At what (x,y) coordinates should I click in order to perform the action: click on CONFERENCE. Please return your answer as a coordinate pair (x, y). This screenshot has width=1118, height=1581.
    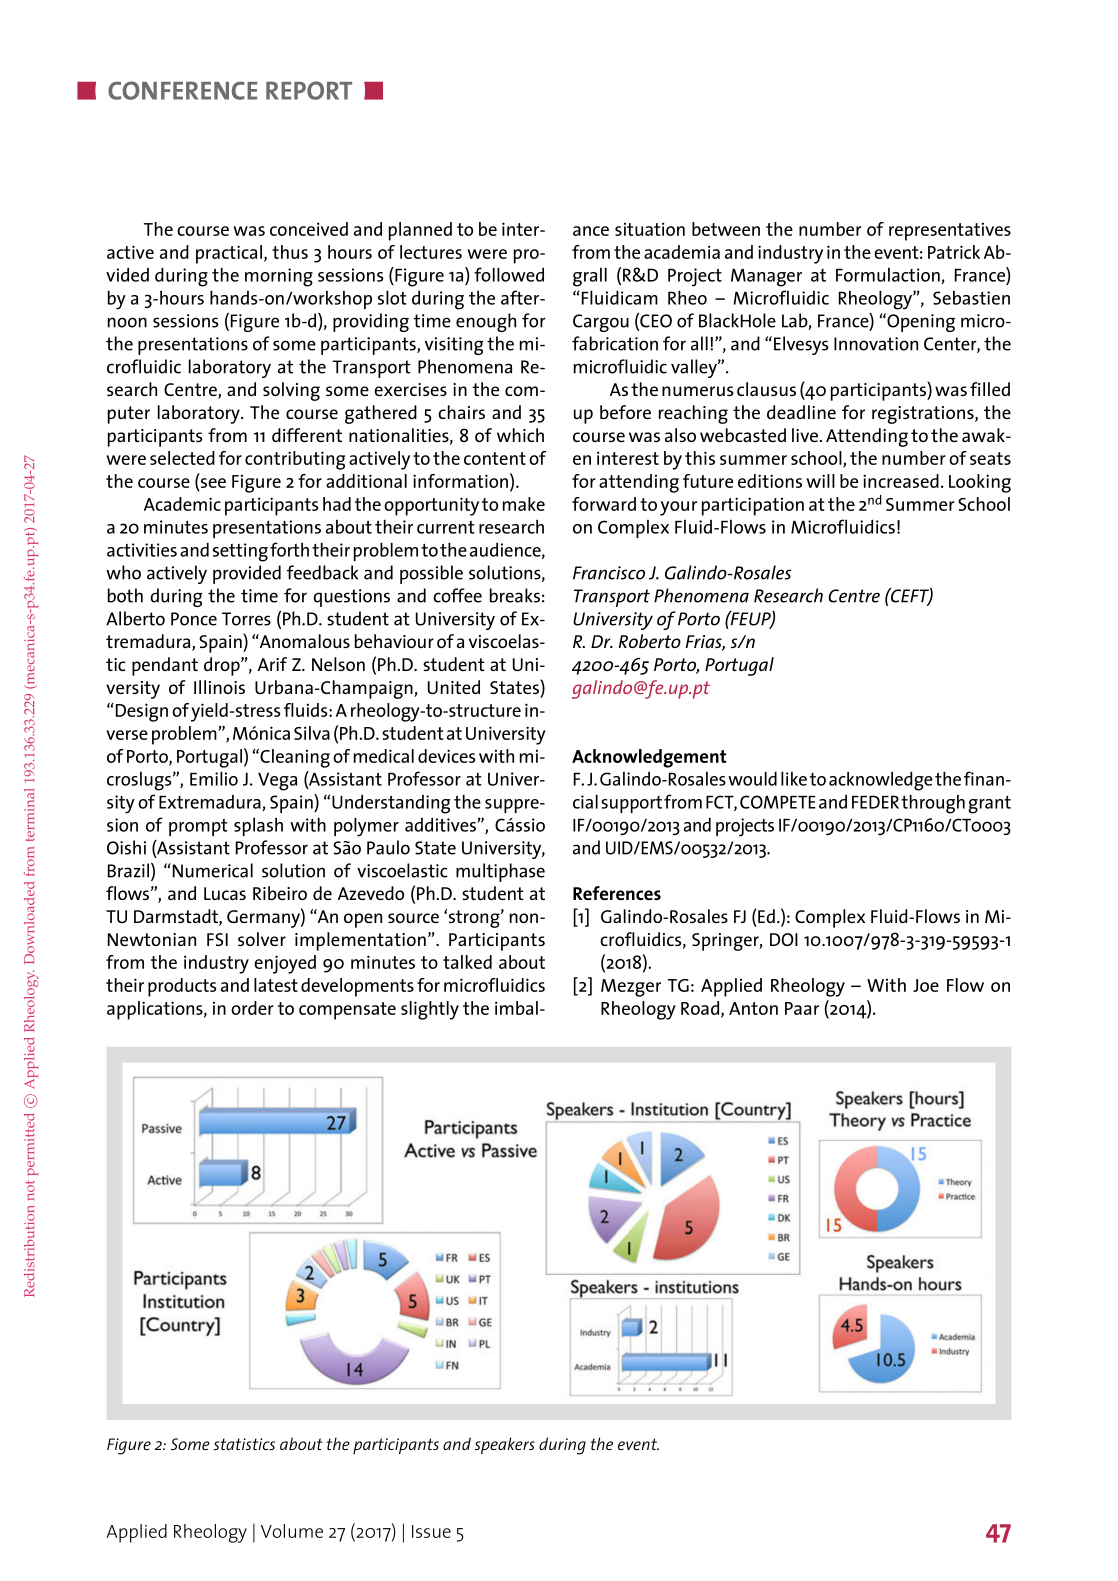
    Looking at the image, I should click on (182, 90).
